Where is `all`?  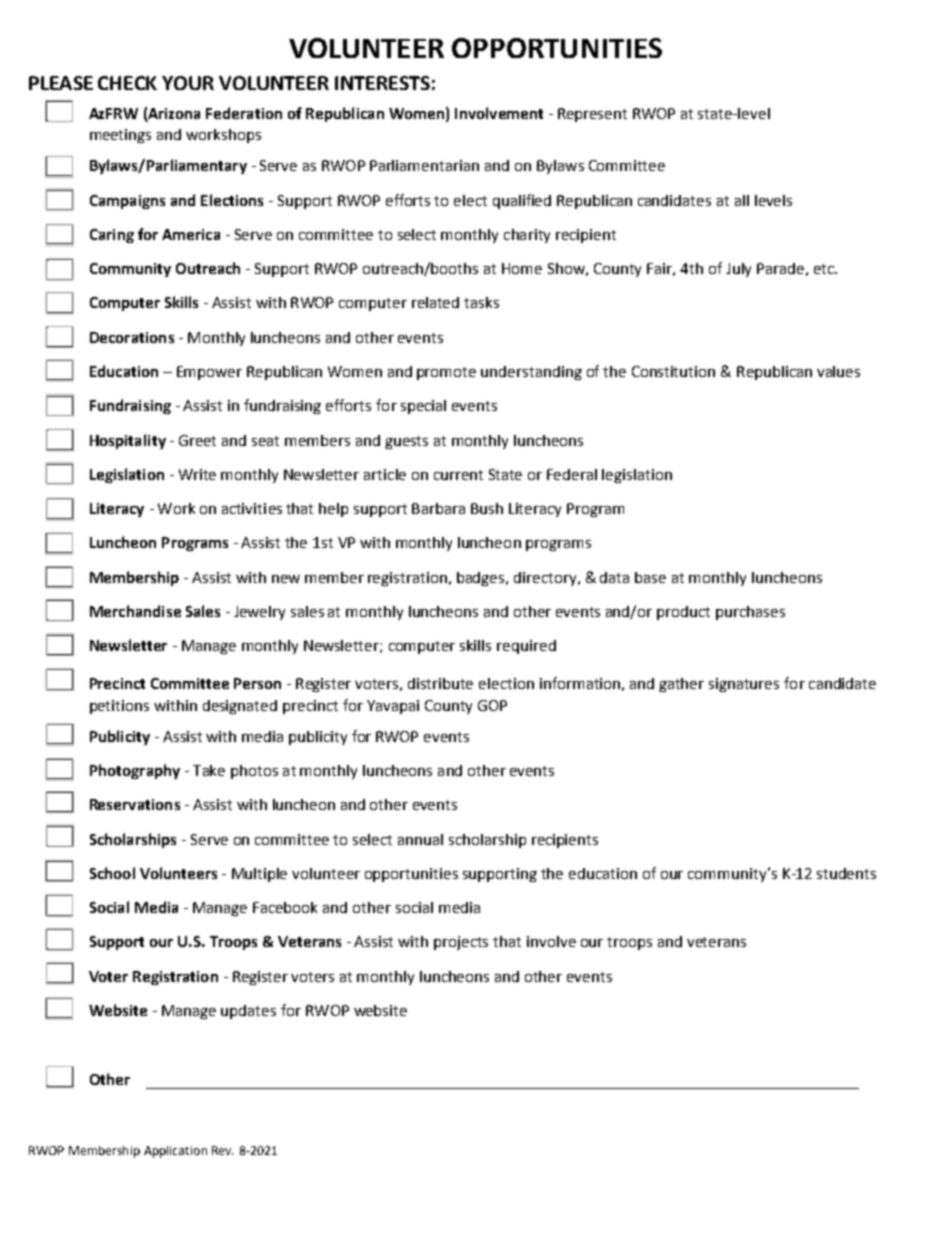 all is located at coordinates (742, 200).
